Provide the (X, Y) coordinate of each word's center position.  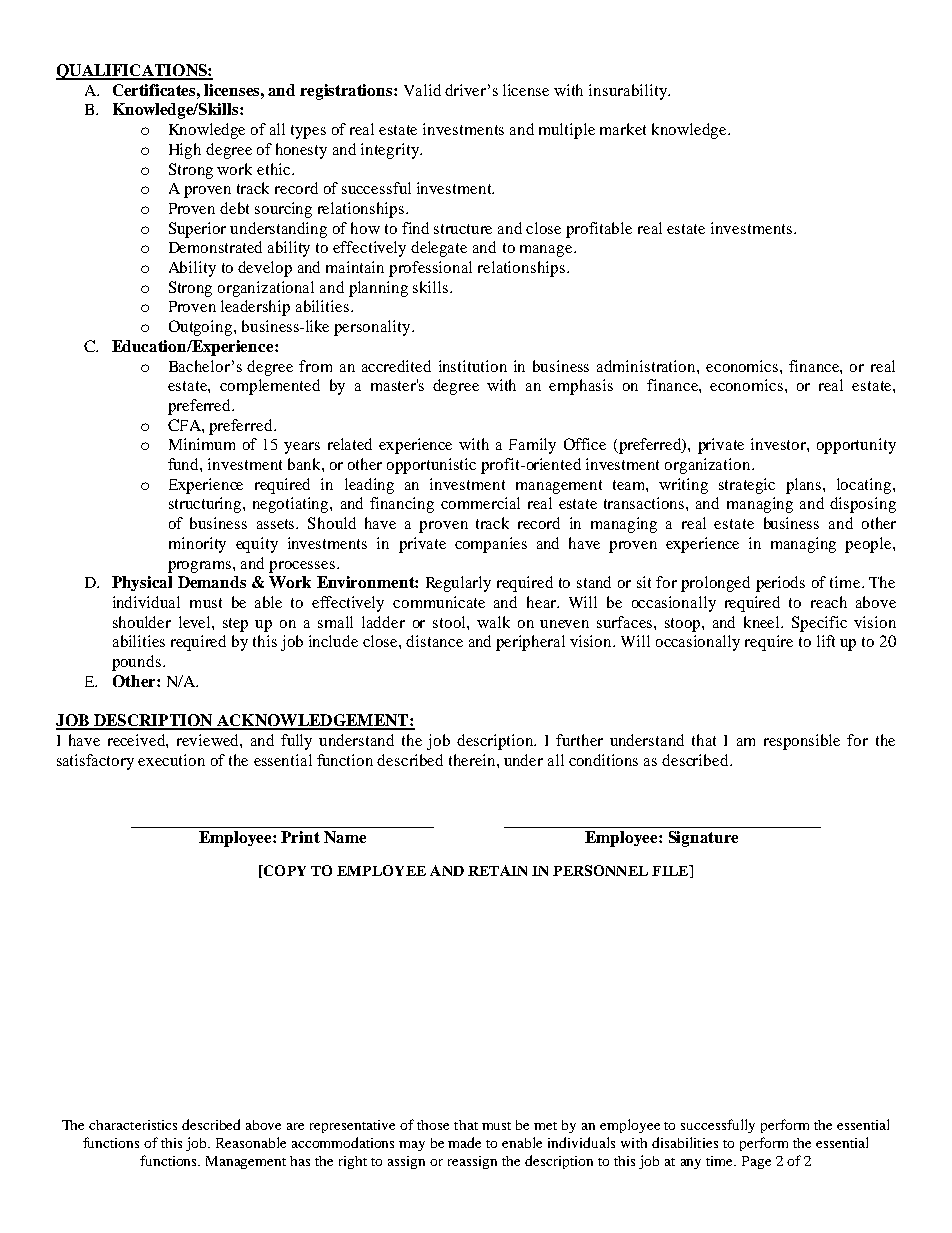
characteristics (133, 1125)
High (185, 151)
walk (493, 622)
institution (473, 366)
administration (647, 366)
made (464, 1142)
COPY (284, 870)
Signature (703, 839)
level (196, 622)
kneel (763, 622)
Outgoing (202, 328)
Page (756, 1162)
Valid (422, 90)
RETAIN (497, 870)
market (623, 129)
